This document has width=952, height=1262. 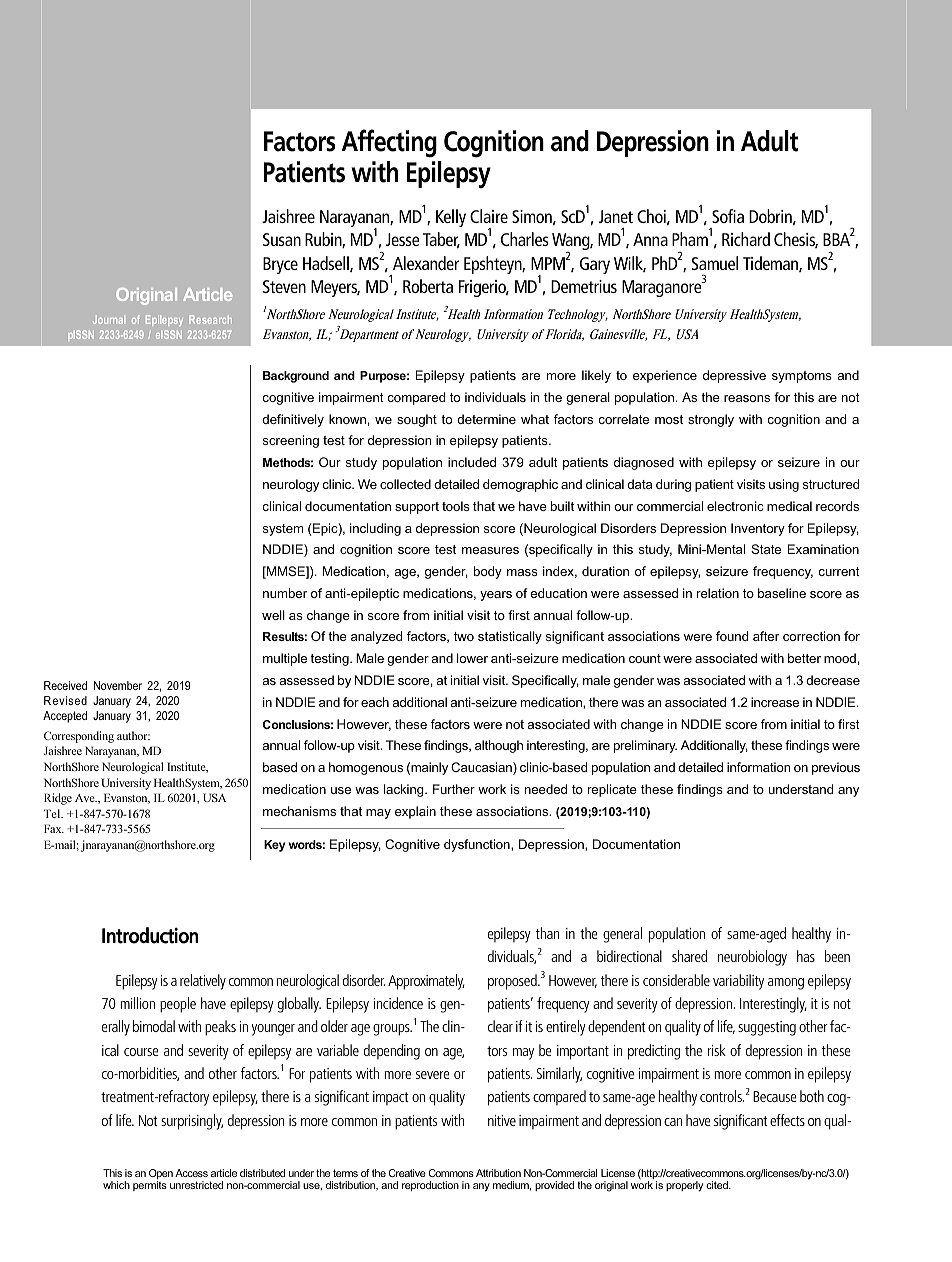 I want to click on Sofia, so click(x=728, y=216).
